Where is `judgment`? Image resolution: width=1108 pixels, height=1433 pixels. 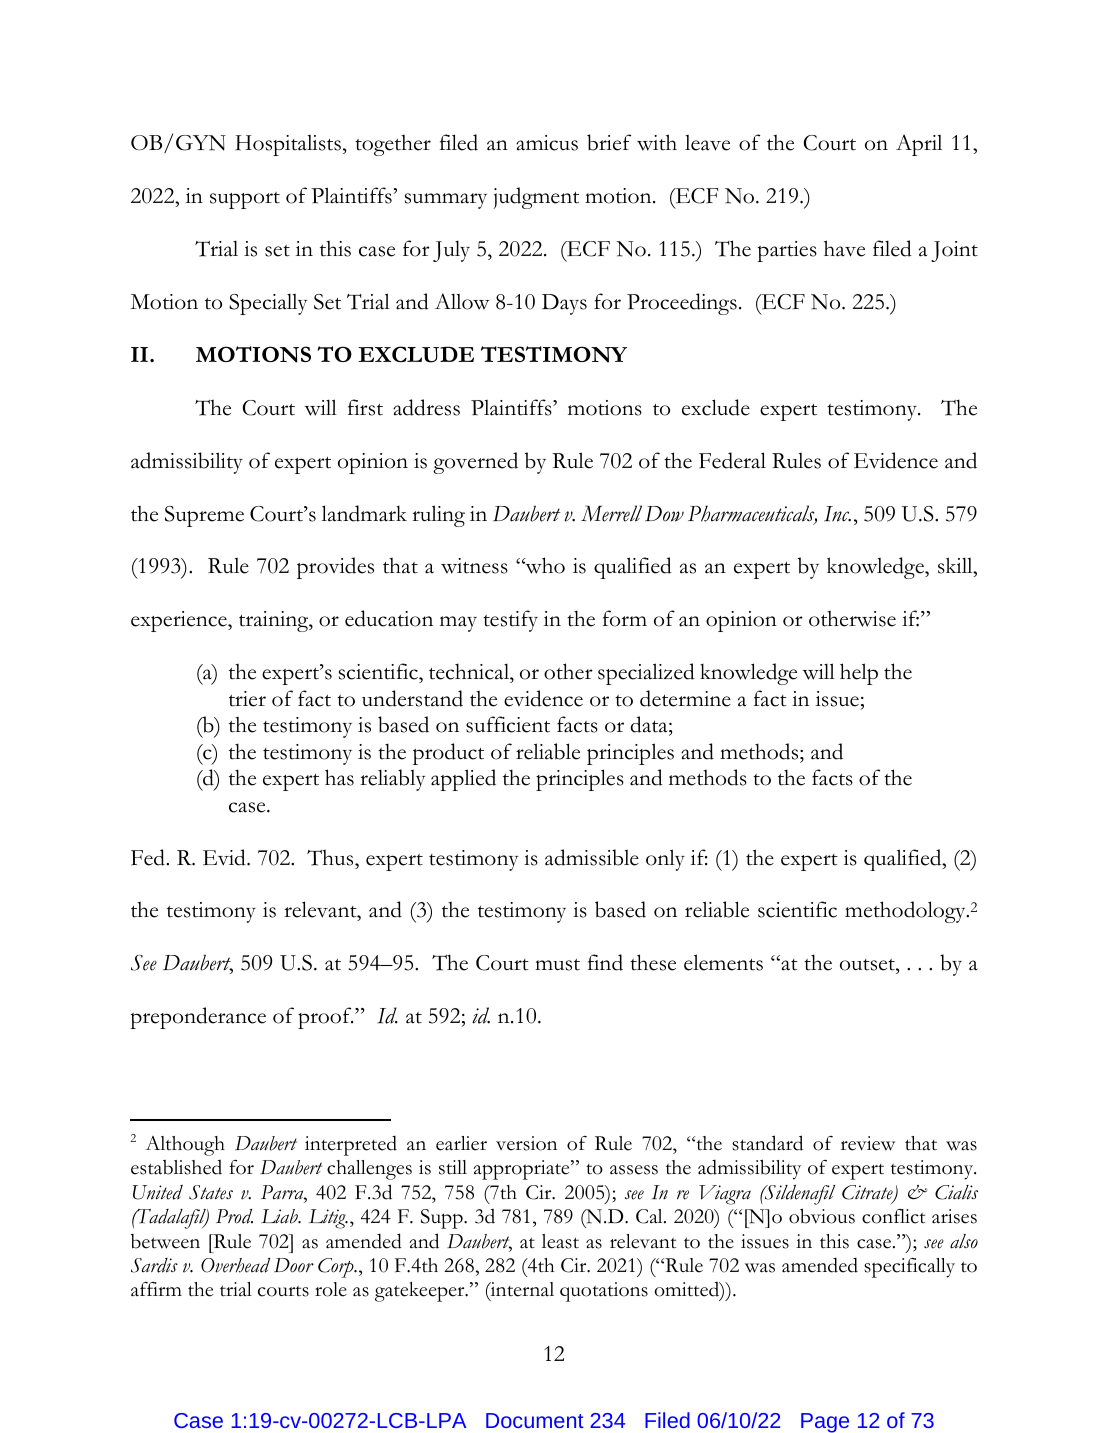
judgment is located at coordinates (536, 198).
